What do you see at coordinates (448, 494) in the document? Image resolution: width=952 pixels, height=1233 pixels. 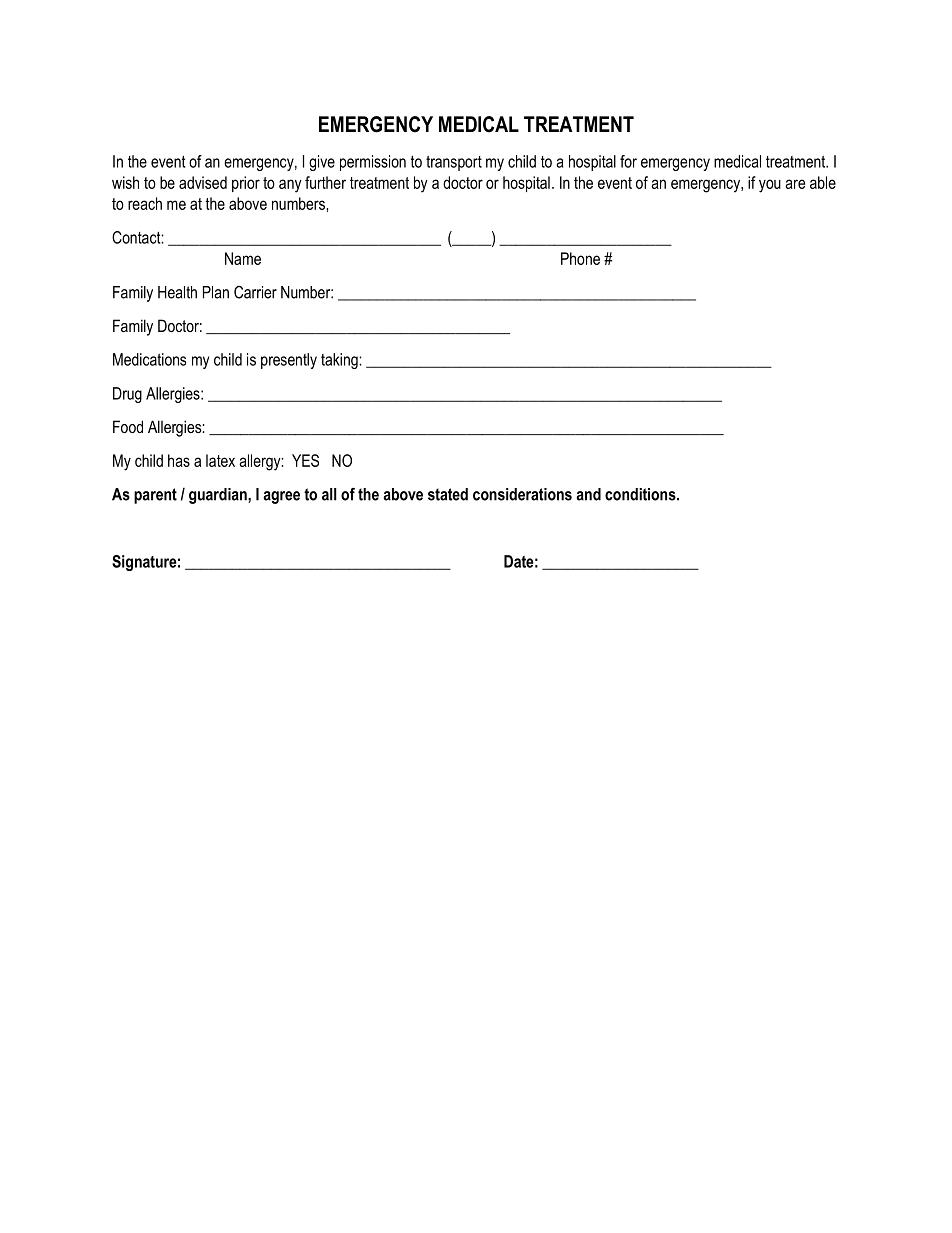 I see `stated` at bounding box center [448, 494].
